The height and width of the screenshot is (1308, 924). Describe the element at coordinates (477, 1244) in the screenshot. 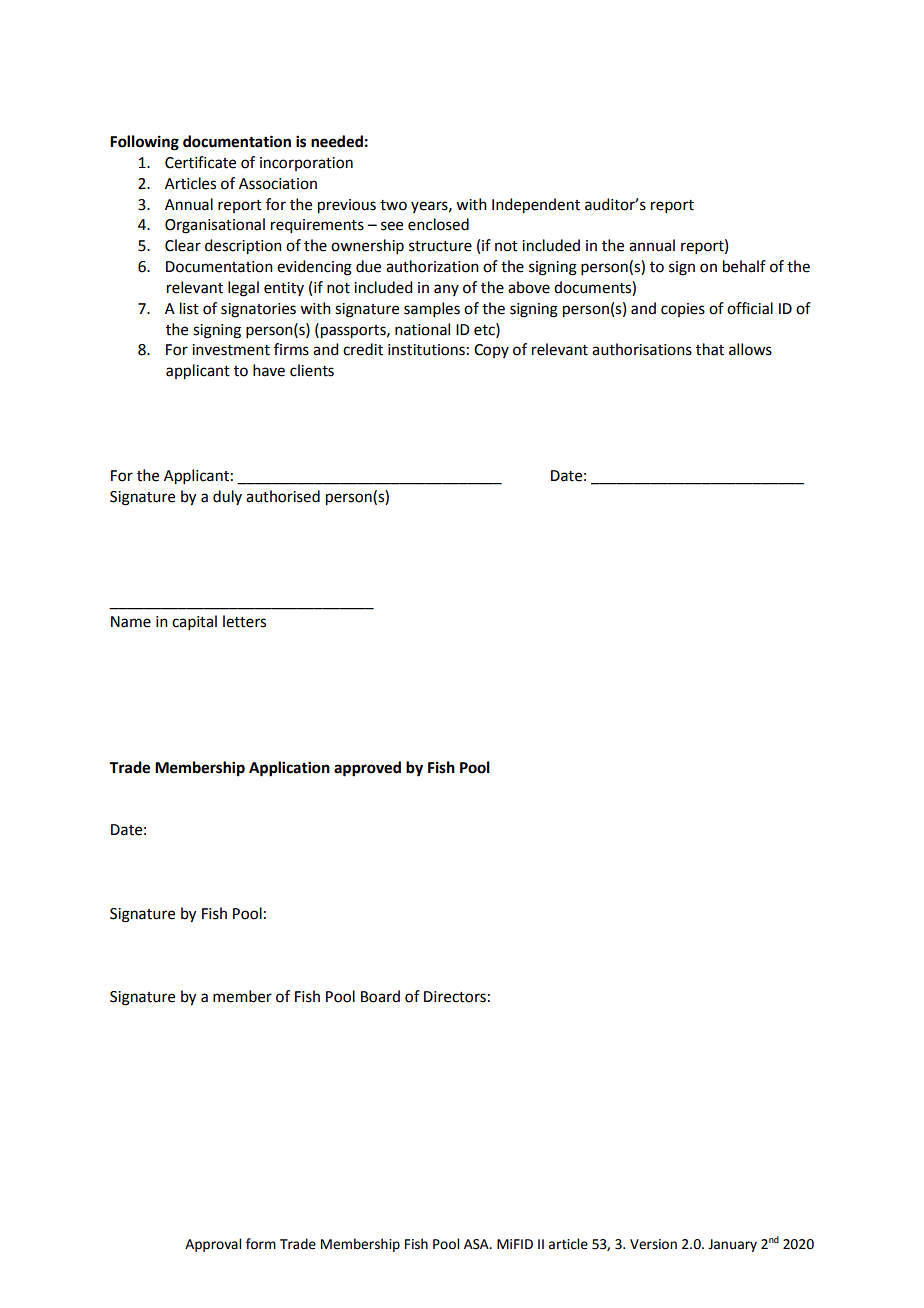

I see `ASA` at that location.
